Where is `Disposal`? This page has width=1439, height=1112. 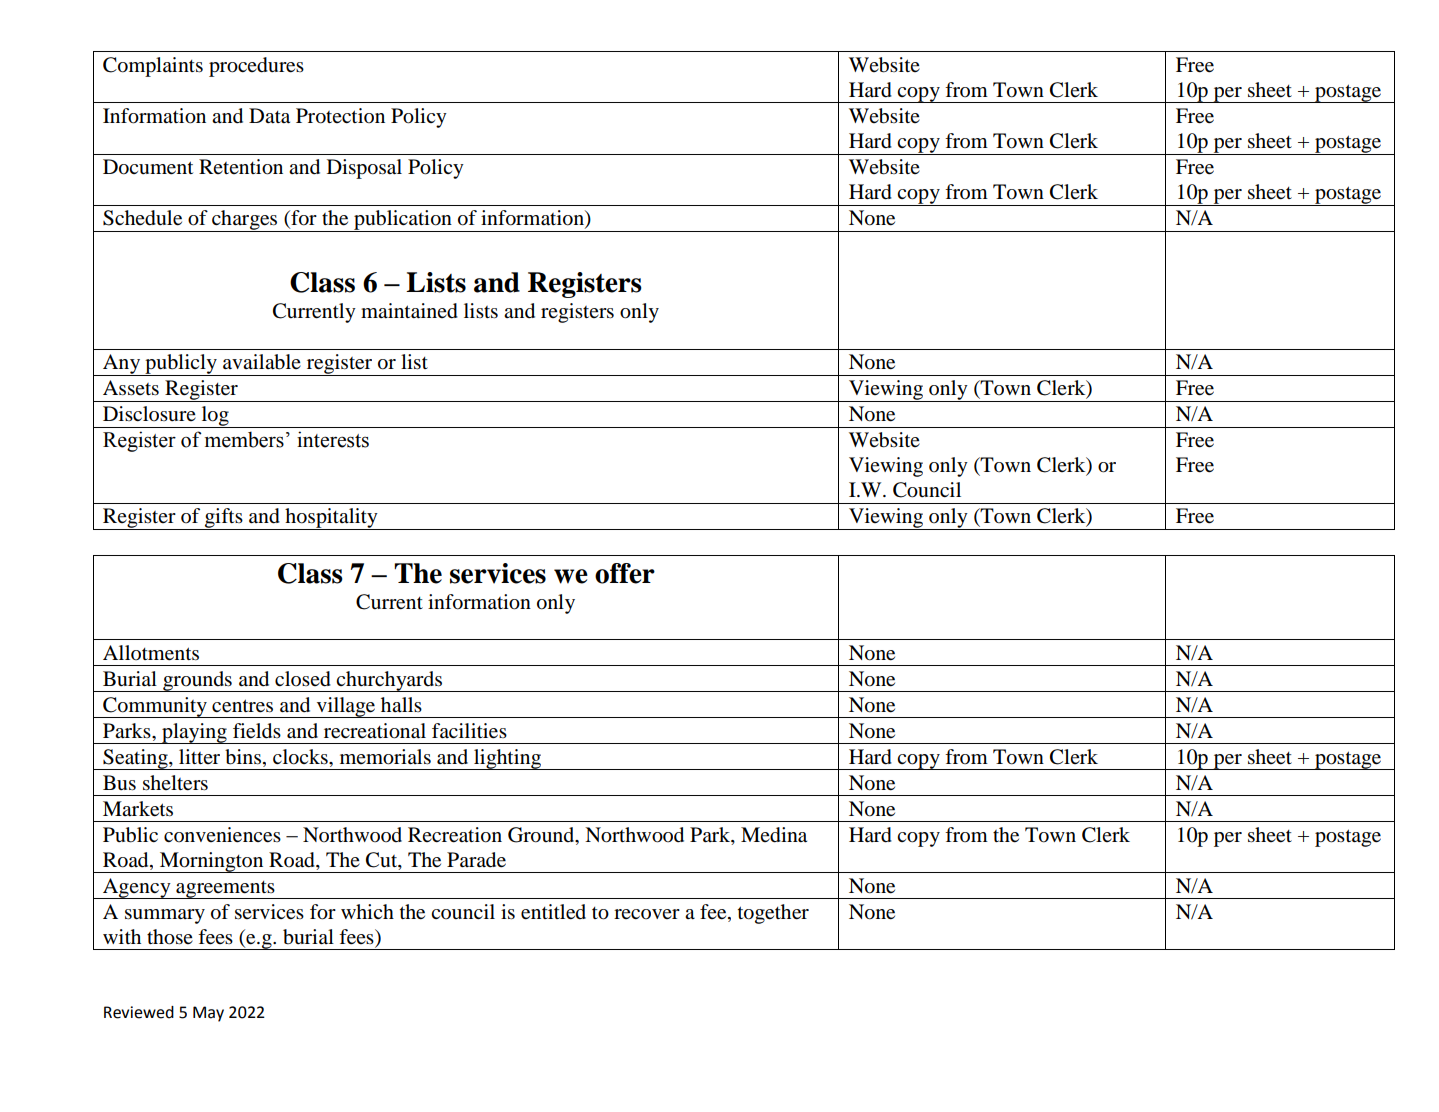 Disposal is located at coordinates (364, 169).
